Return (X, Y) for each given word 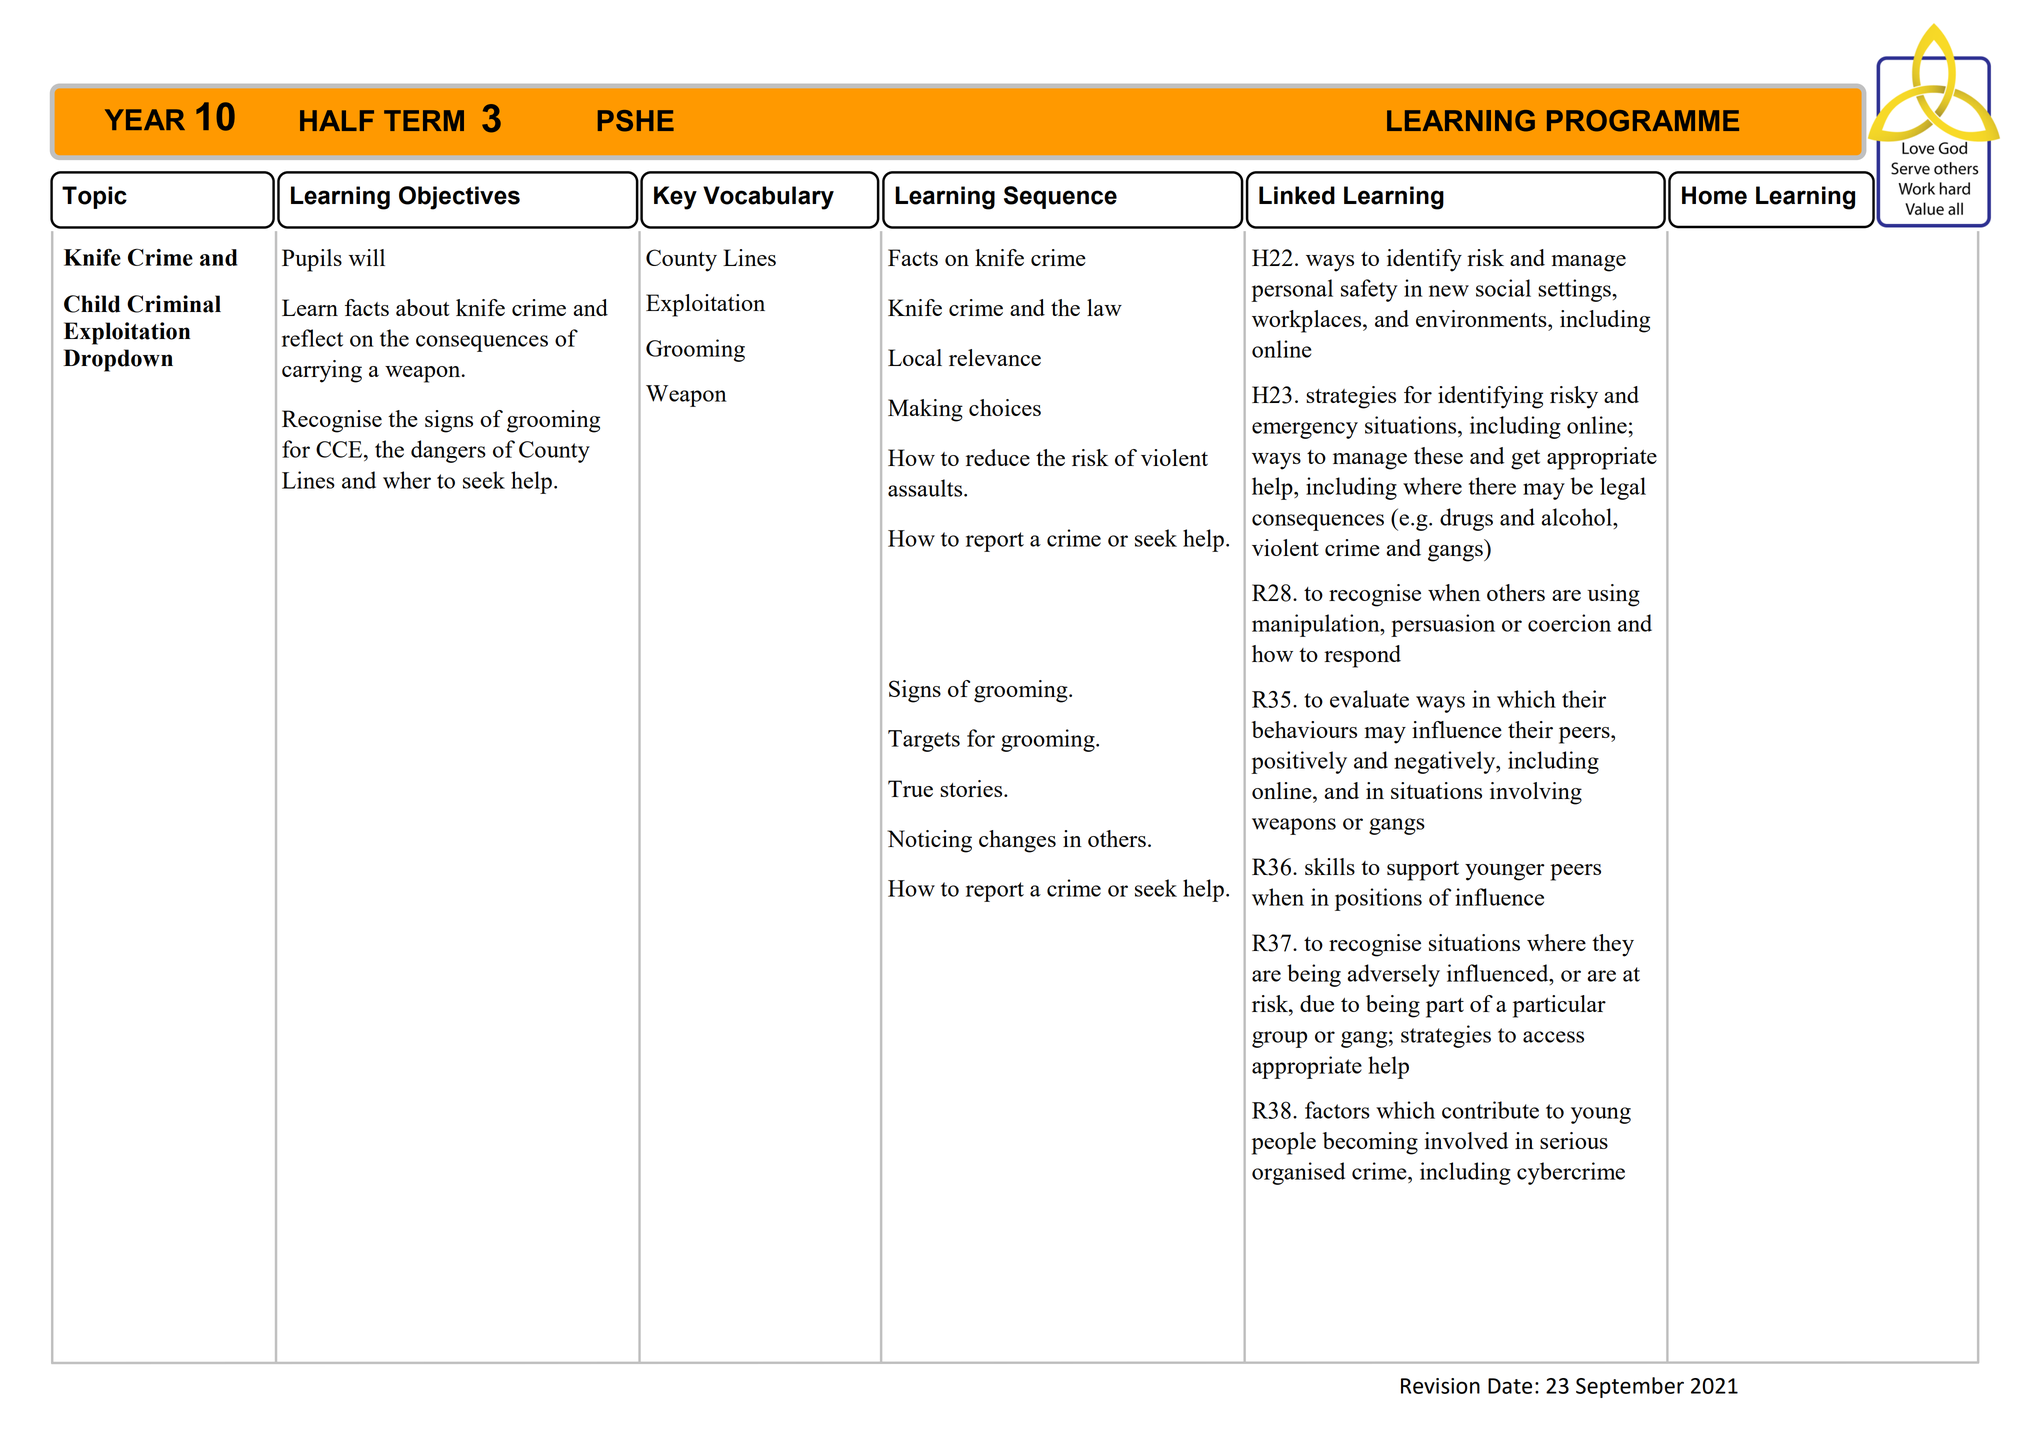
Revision (1440, 1386)
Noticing (929, 841)
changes (1017, 841)
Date (1510, 1386)
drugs (1466, 519)
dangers (448, 451)
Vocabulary (768, 198)
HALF (337, 120)
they (1613, 945)
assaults (926, 488)
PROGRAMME (1643, 121)
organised (1298, 1173)
